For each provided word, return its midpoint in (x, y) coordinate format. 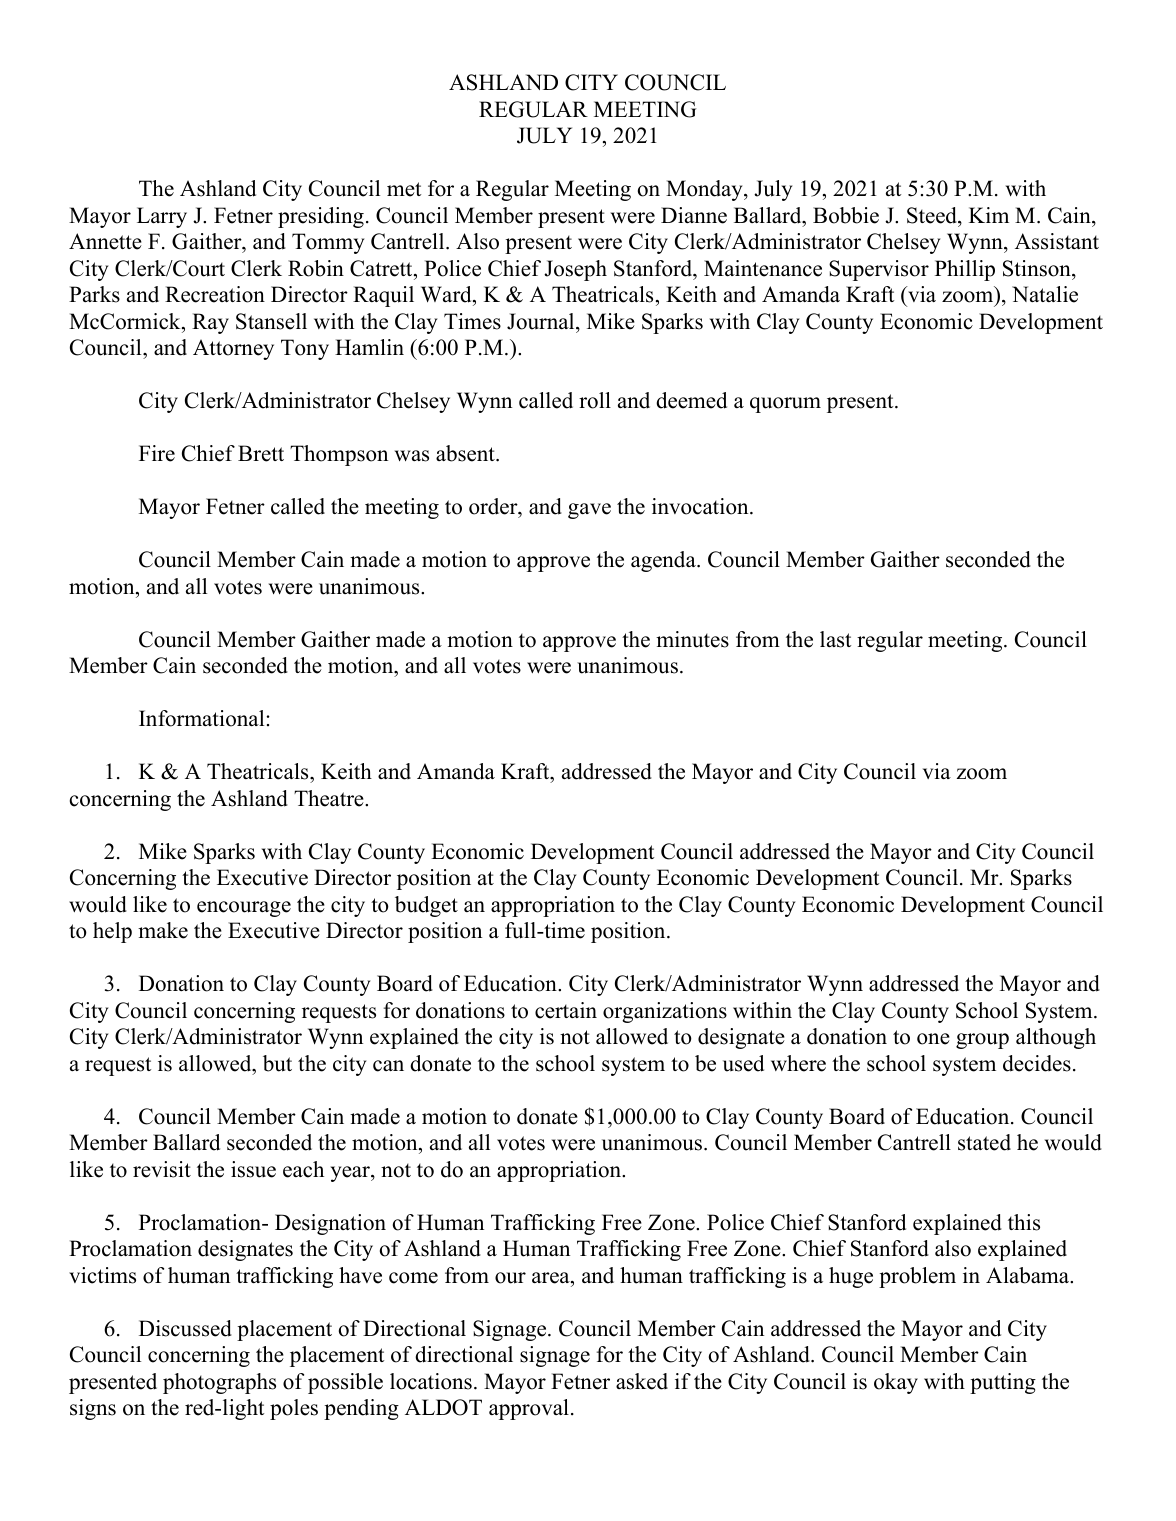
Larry (162, 217)
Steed (933, 215)
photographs (219, 1383)
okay (896, 1383)
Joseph (575, 270)
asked (642, 1381)
